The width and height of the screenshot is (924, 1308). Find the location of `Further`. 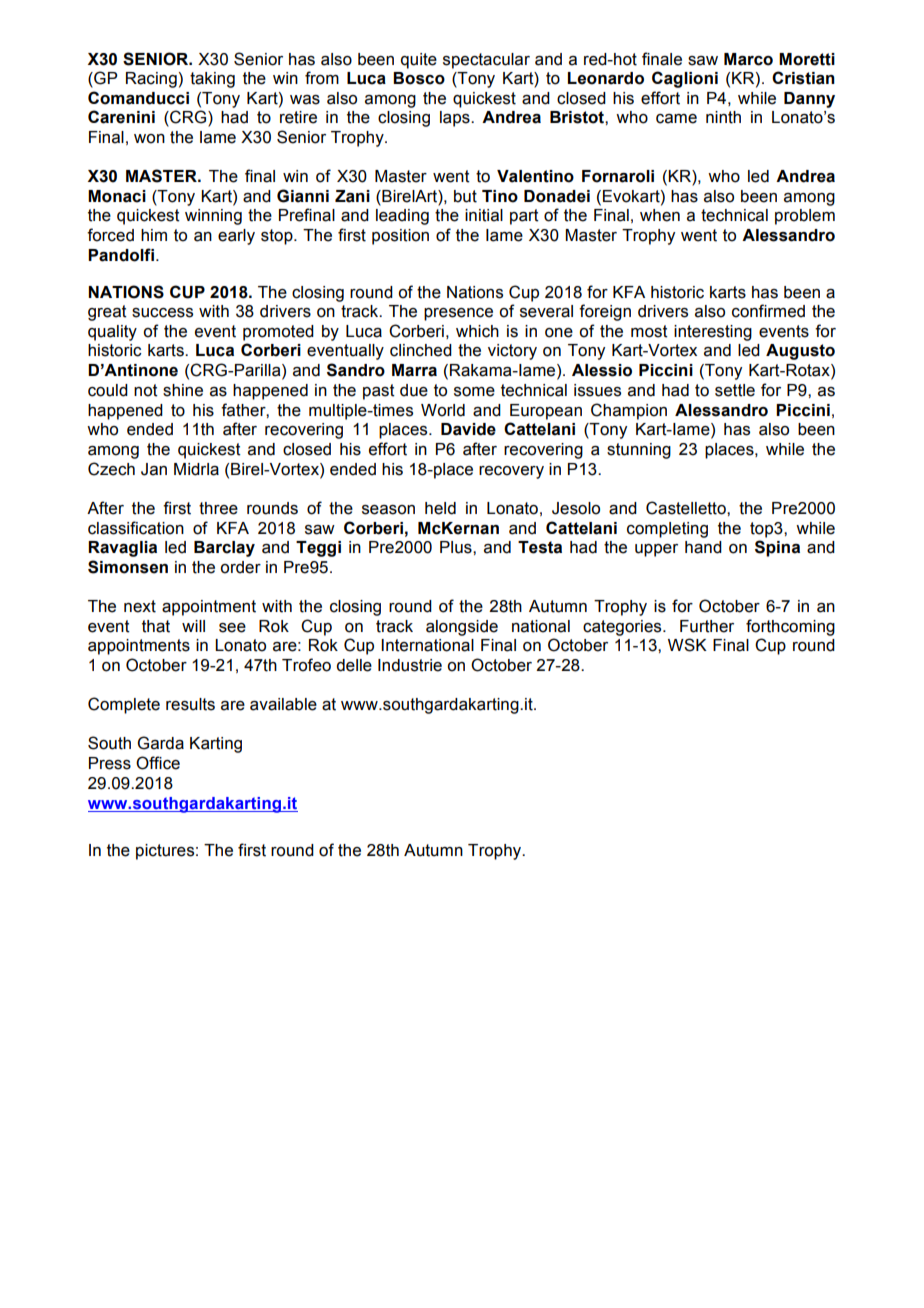

Further is located at coordinates (707, 626).
